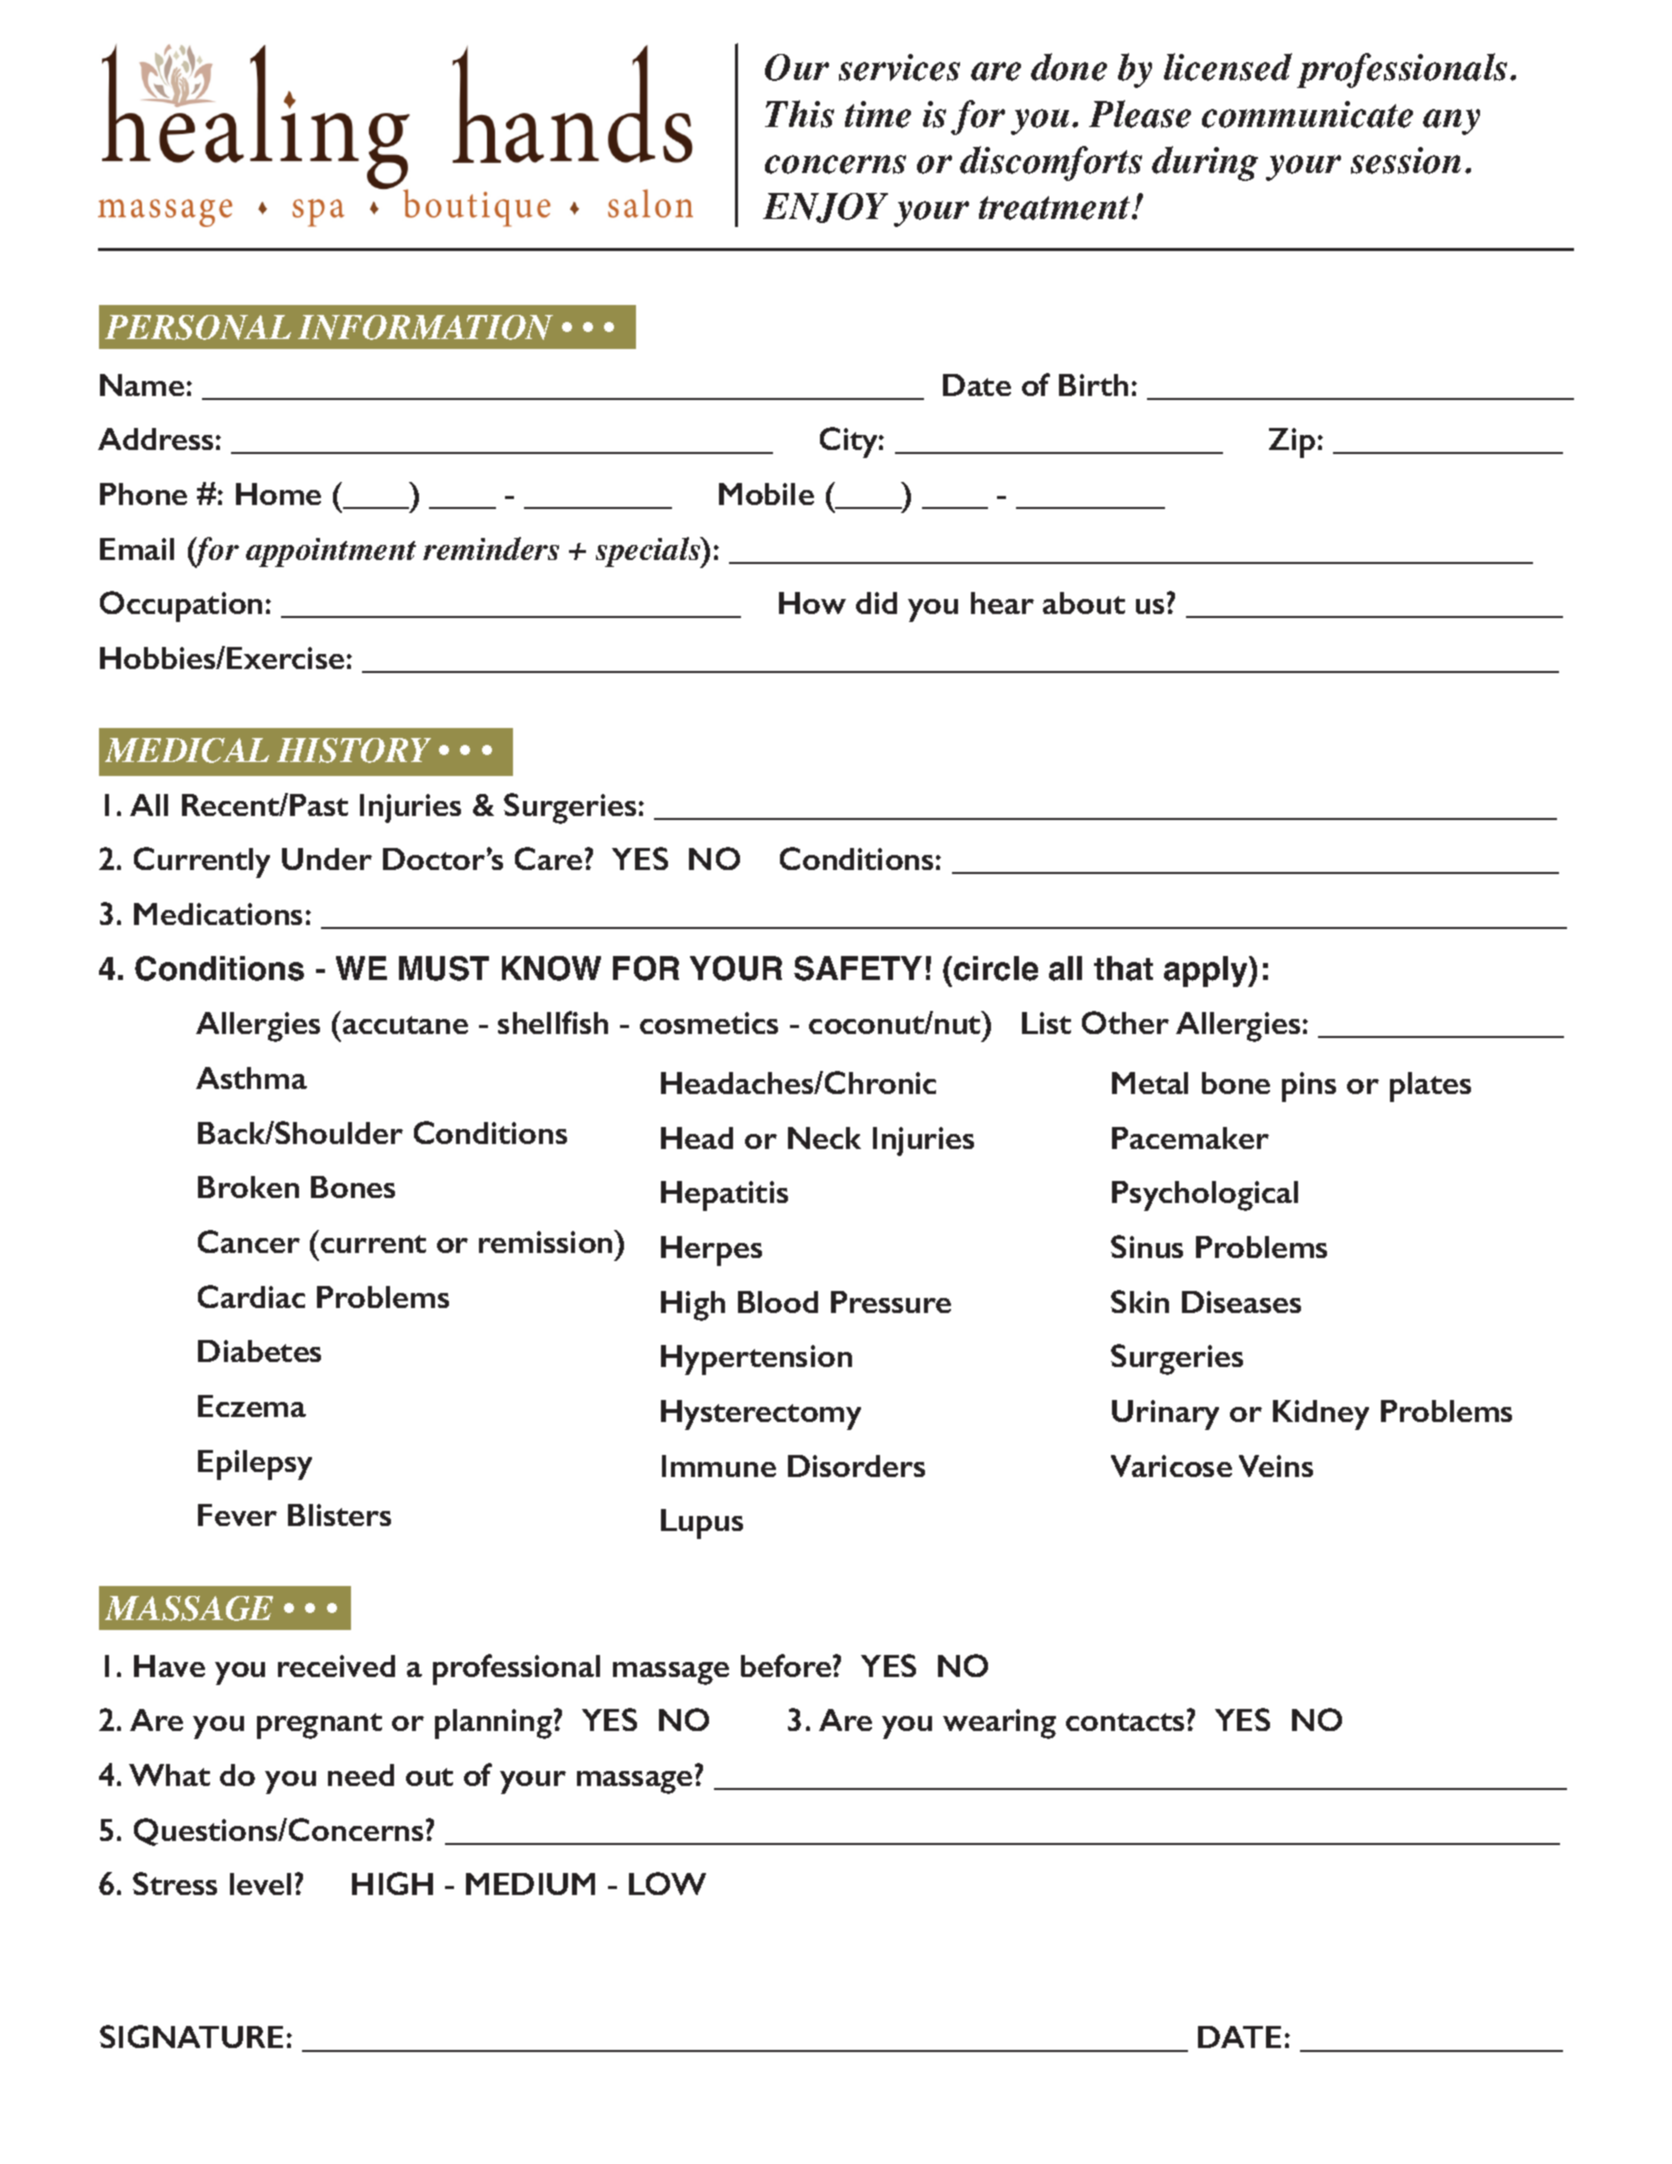  Describe the element at coordinates (1307, 114) in the page. I see `communicate` at that location.
